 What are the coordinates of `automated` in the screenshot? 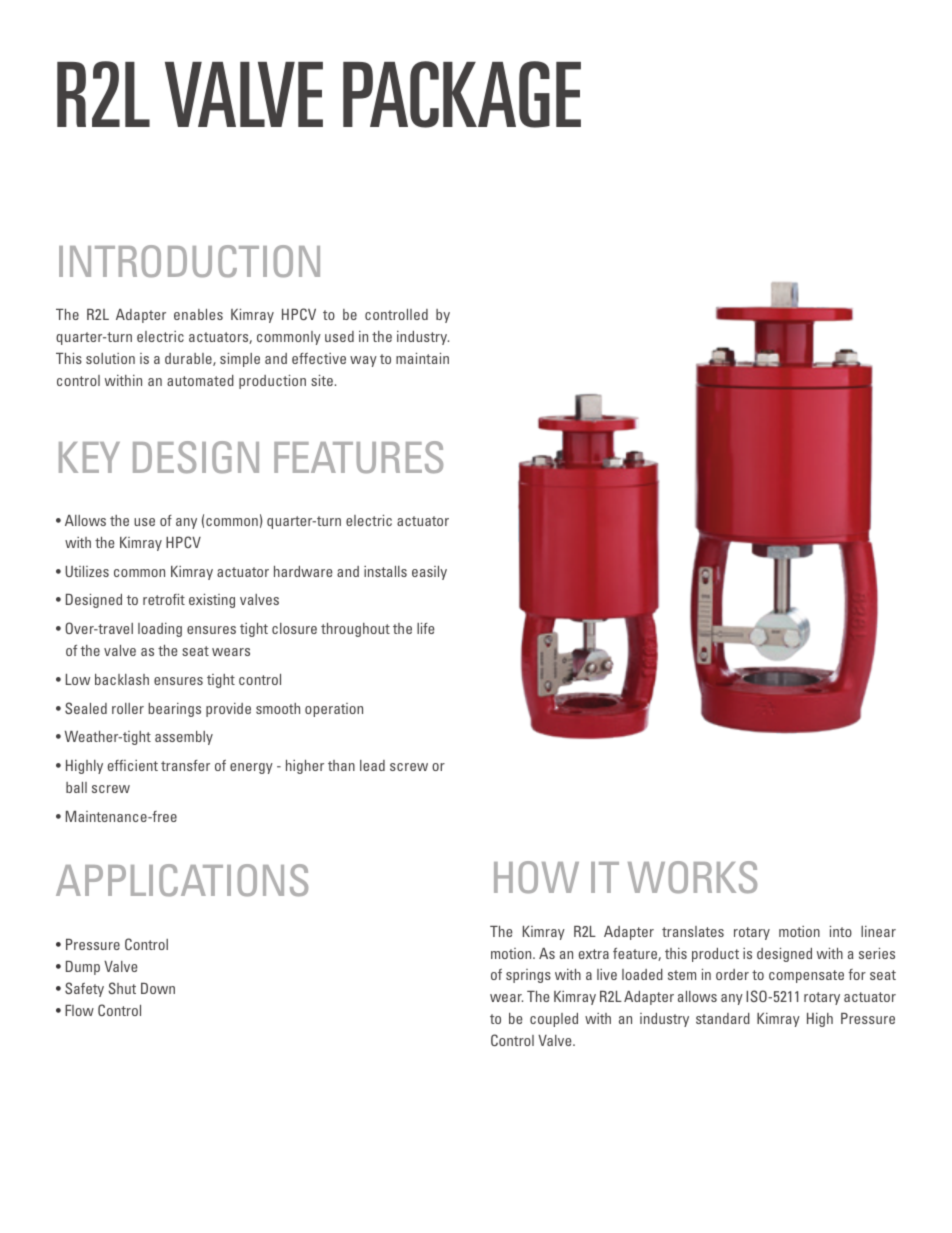 It's located at (200, 380).
